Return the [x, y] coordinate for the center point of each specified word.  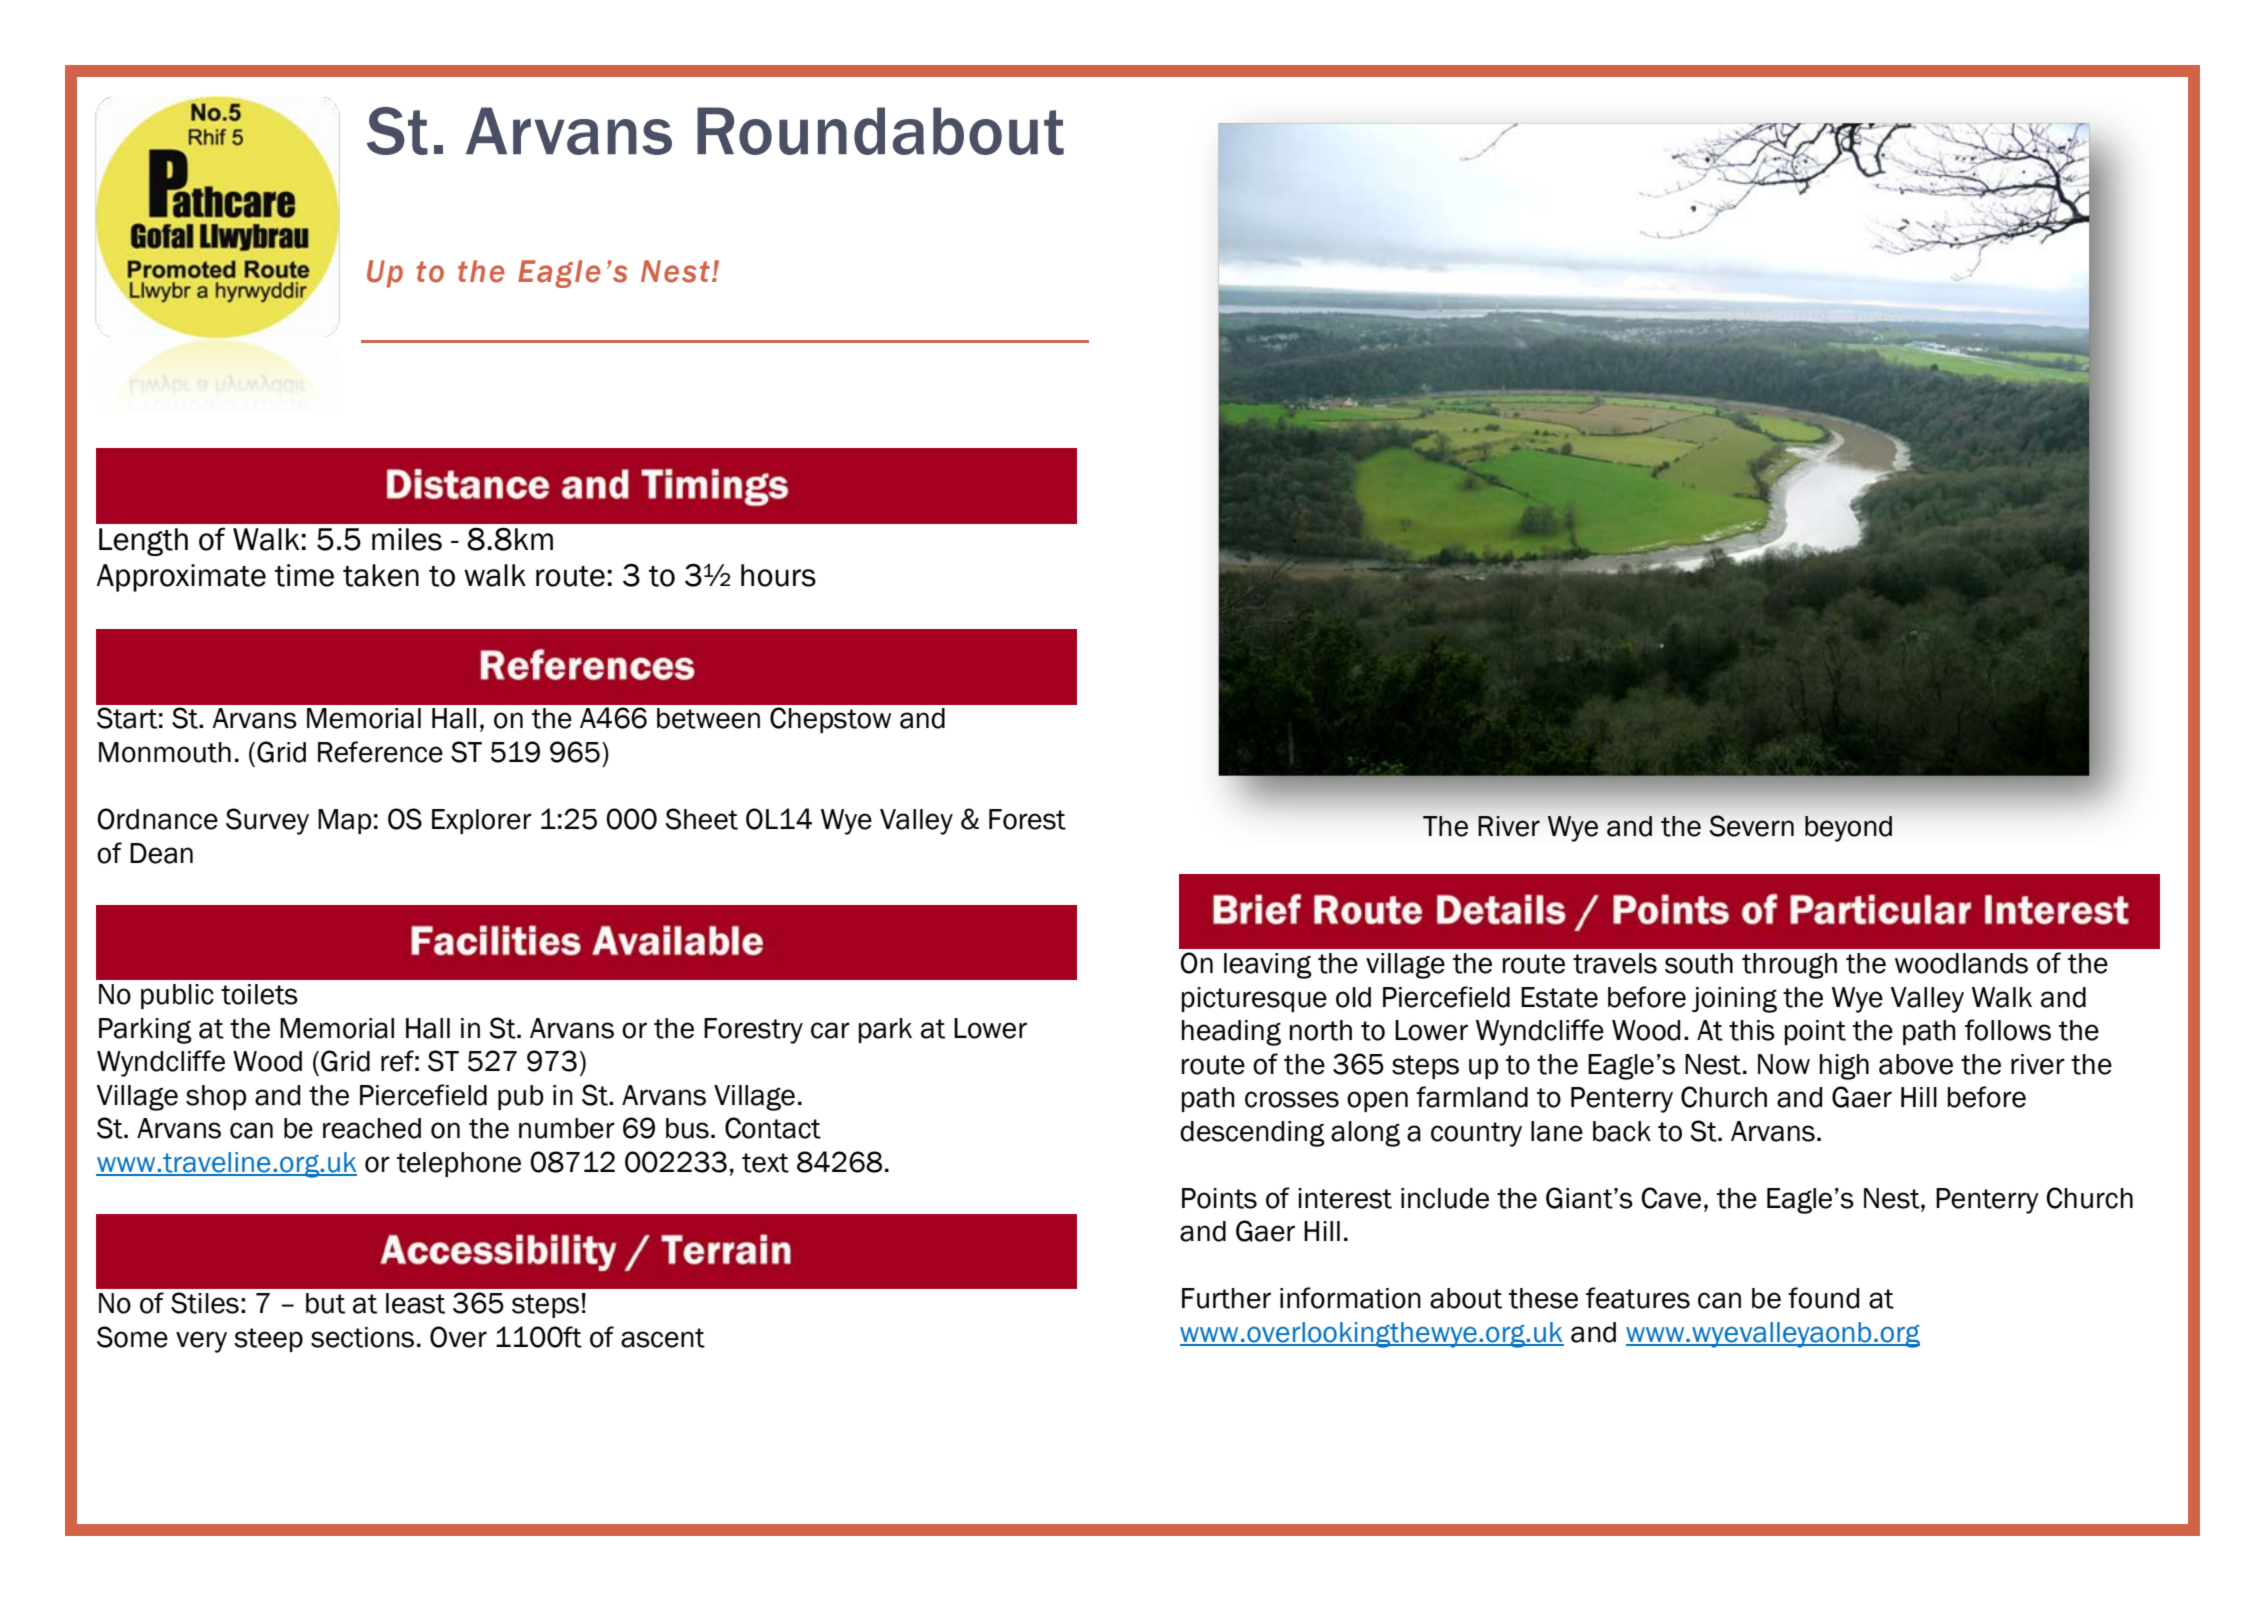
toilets [259, 994]
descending [1252, 1134]
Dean [161, 853]
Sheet [701, 819]
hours [778, 575]
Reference [380, 752]
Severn [1752, 826]
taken [381, 575]
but [325, 1303]
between [708, 718]
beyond [1848, 829]
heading [1231, 1033]
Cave [1671, 1198]
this [1752, 1030]
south [1699, 963]
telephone [459, 1164]
